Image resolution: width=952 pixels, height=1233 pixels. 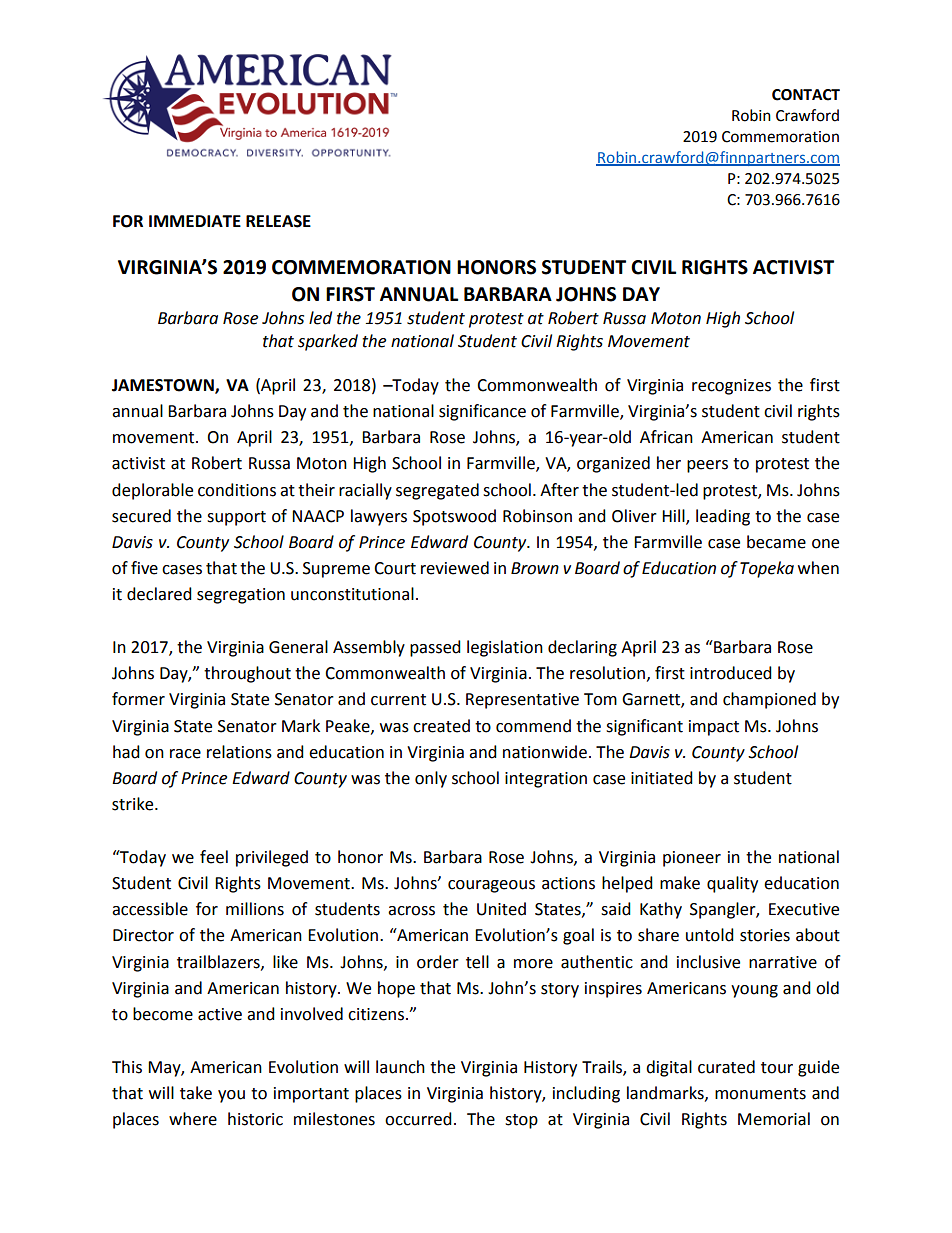 What do you see at coordinates (195, 221) in the screenshot?
I see `IMMEDIATE` at bounding box center [195, 221].
